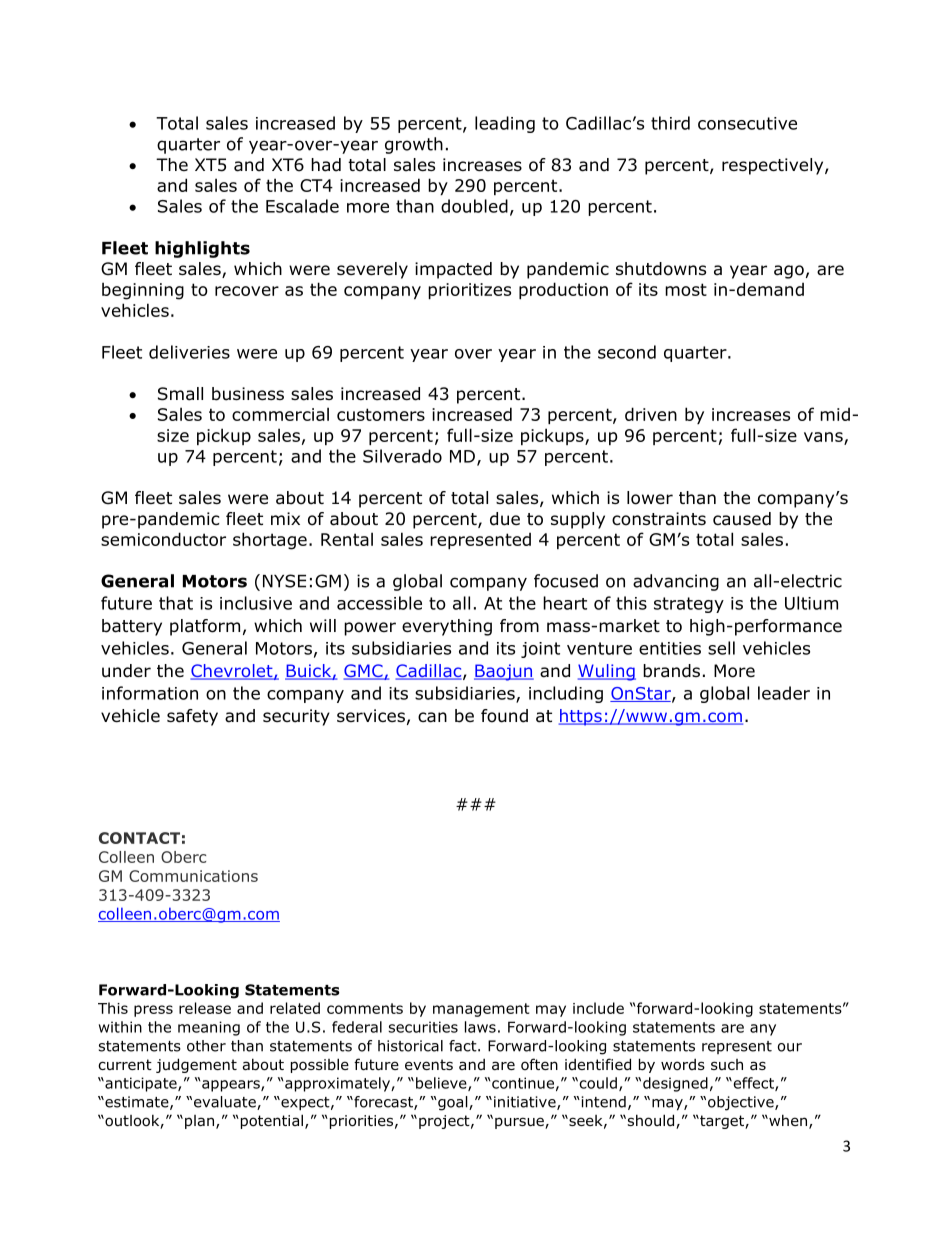  Describe the element at coordinates (742, 1103) in the screenshot. I see `objective` at that location.
